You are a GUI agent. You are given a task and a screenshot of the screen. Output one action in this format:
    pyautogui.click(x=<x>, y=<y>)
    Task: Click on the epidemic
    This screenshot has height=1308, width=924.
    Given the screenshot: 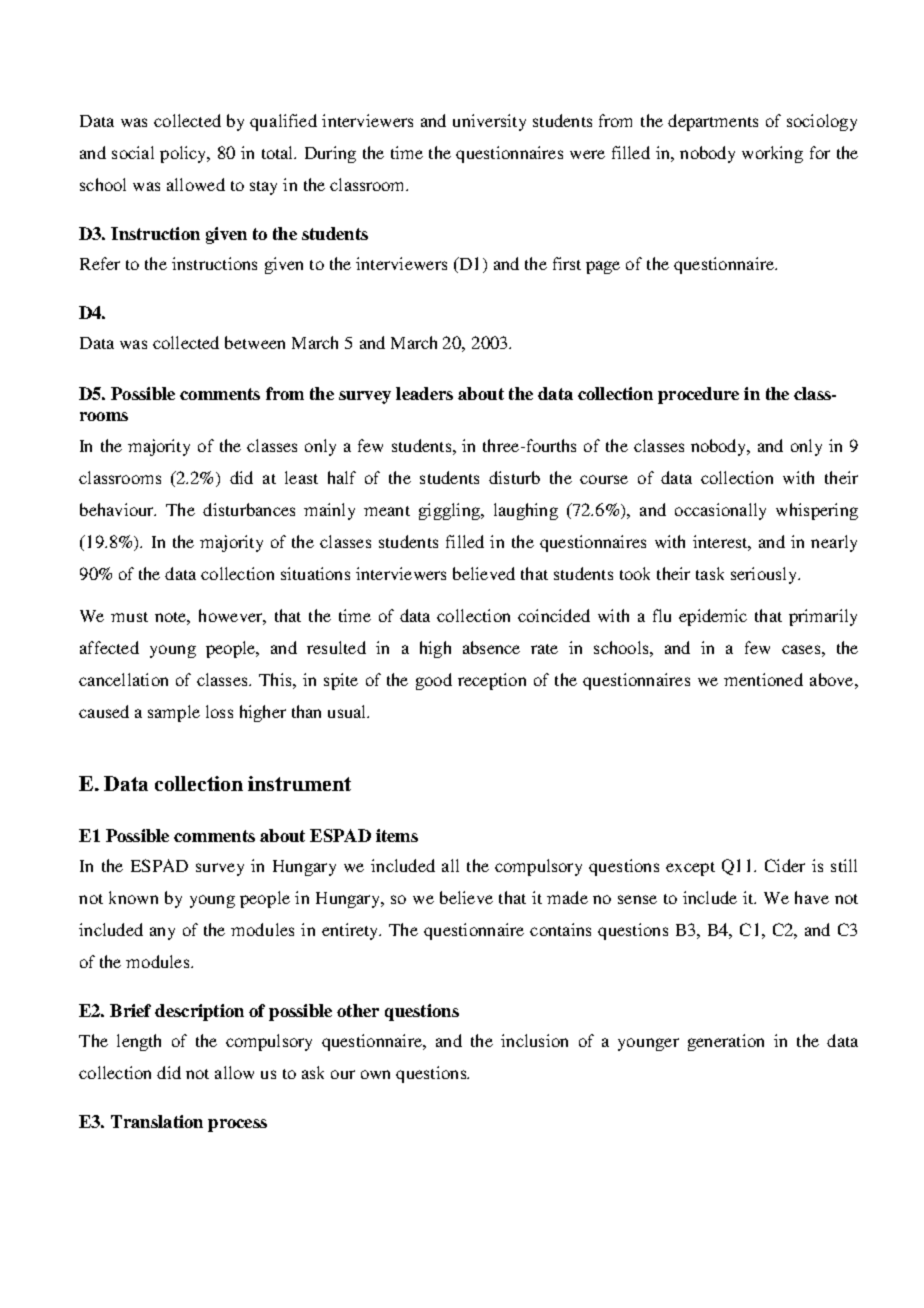 What is the action you would take?
    pyautogui.click(x=713, y=617)
